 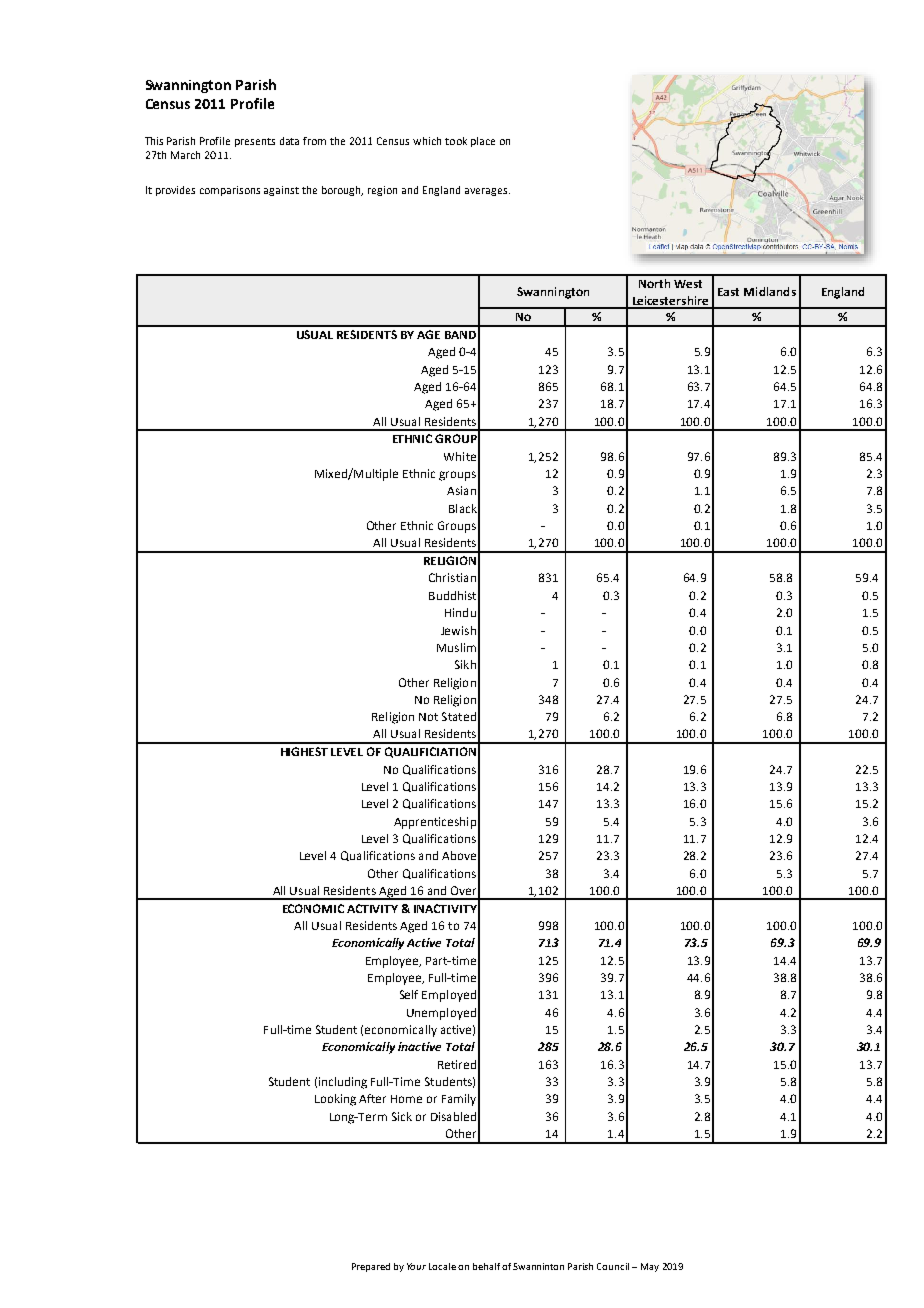 What do you see at coordinates (728, 292) in the screenshot?
I see `East` at bounding box center [728, 292].
